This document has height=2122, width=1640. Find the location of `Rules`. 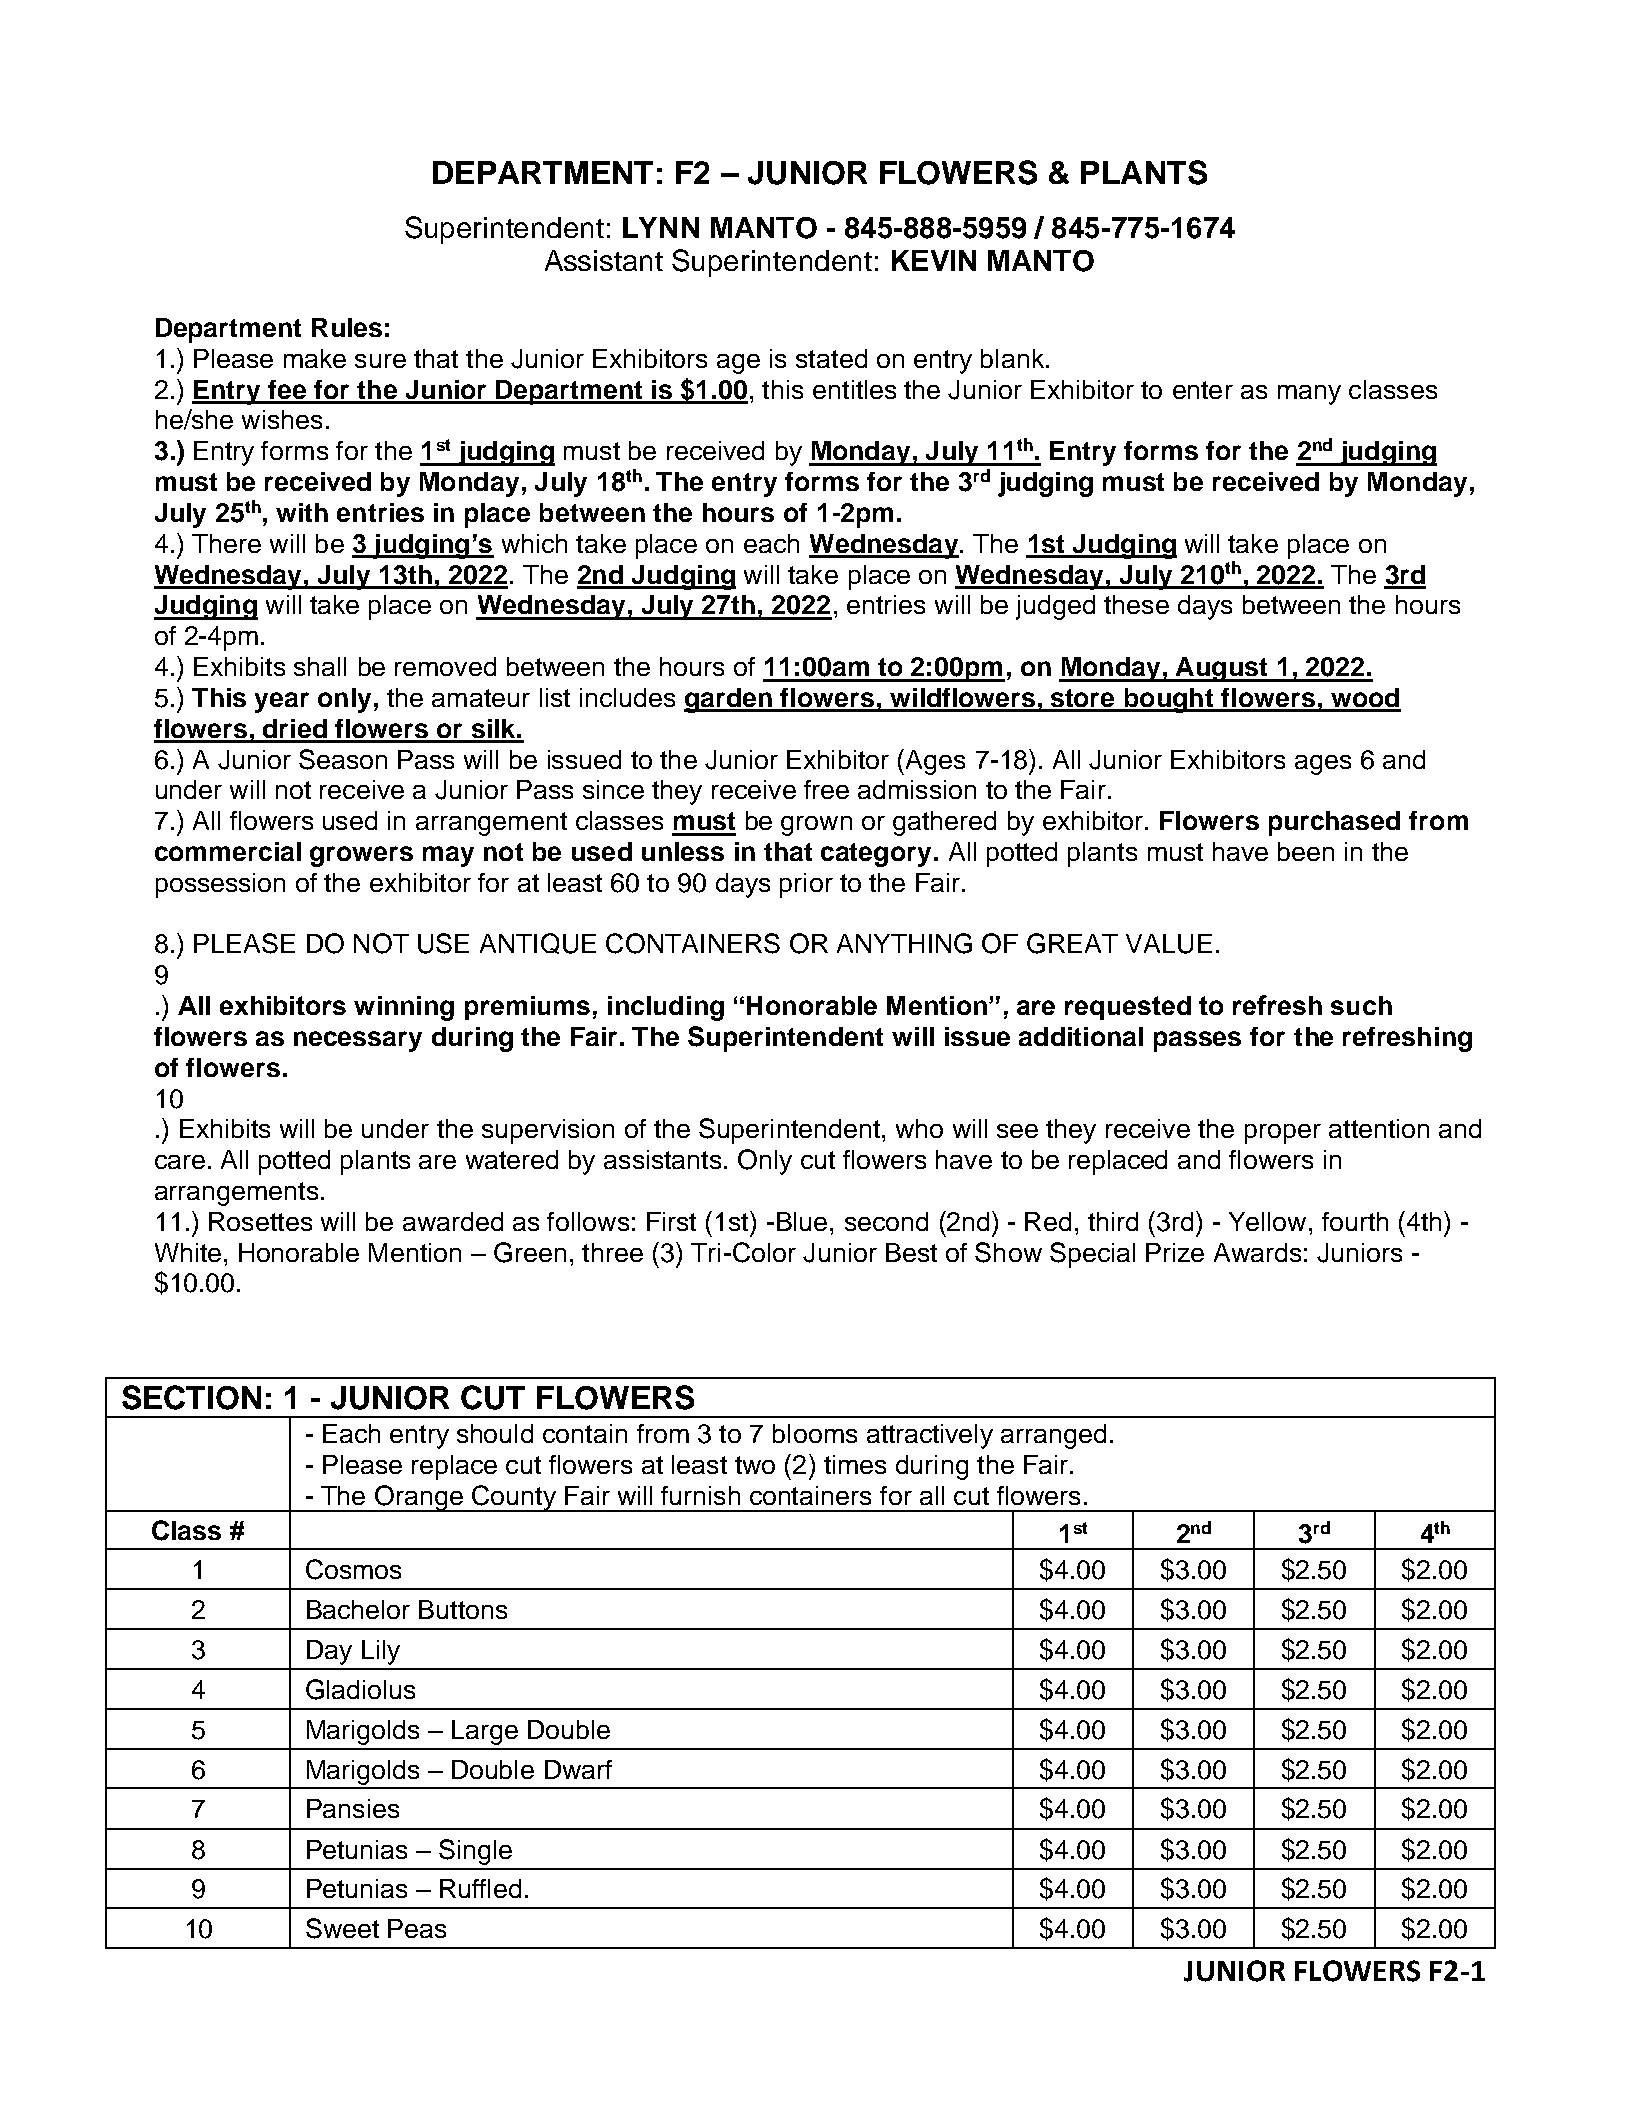

Rules is located at coordinates (347, 327).
